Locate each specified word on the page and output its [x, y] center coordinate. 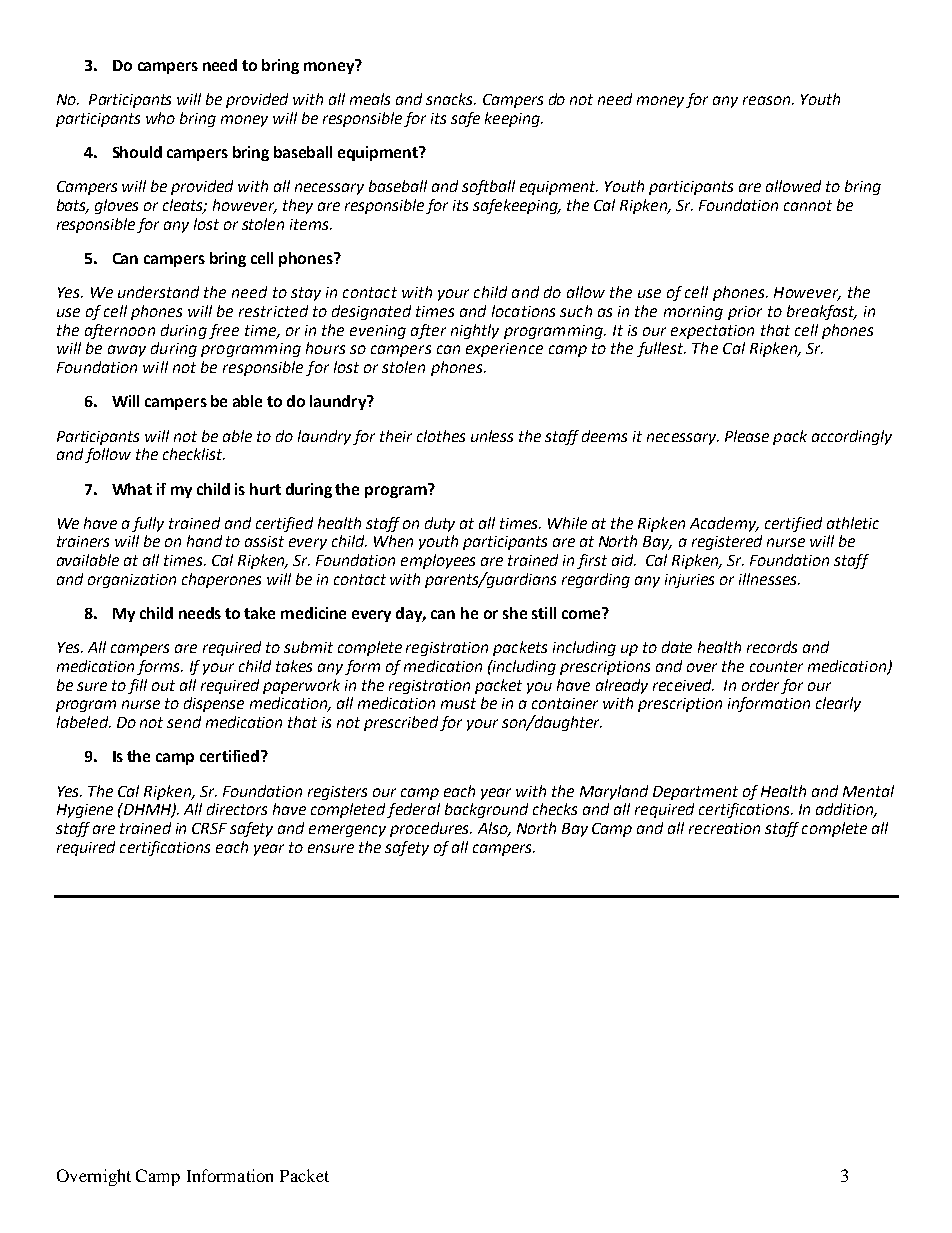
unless [492, 436]
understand [158, 292]
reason [768, 100]
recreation [724, 828]
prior [745, 313]
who [160, 118]
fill [137, 686]
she [515, 613]
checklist [194, 454]
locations [523, 311]
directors [237, 809]
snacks [451, 99]
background [486, 810]
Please [747, 436]
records [772, 647]
